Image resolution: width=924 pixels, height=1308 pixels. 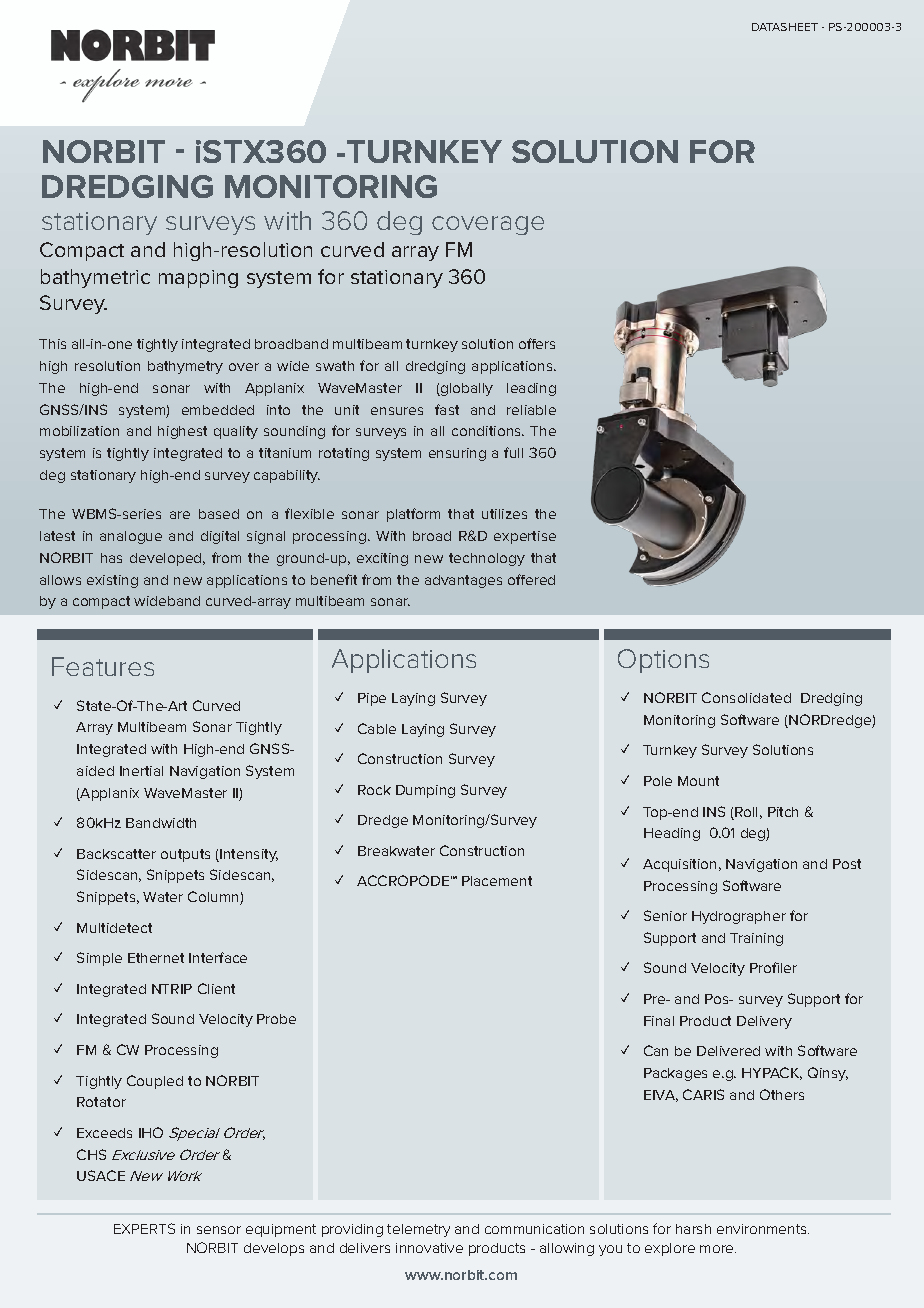 What do you see at coordinates (763, 1229) in the screenshot?
I see `environments` at bounding box center [763, 1229].
